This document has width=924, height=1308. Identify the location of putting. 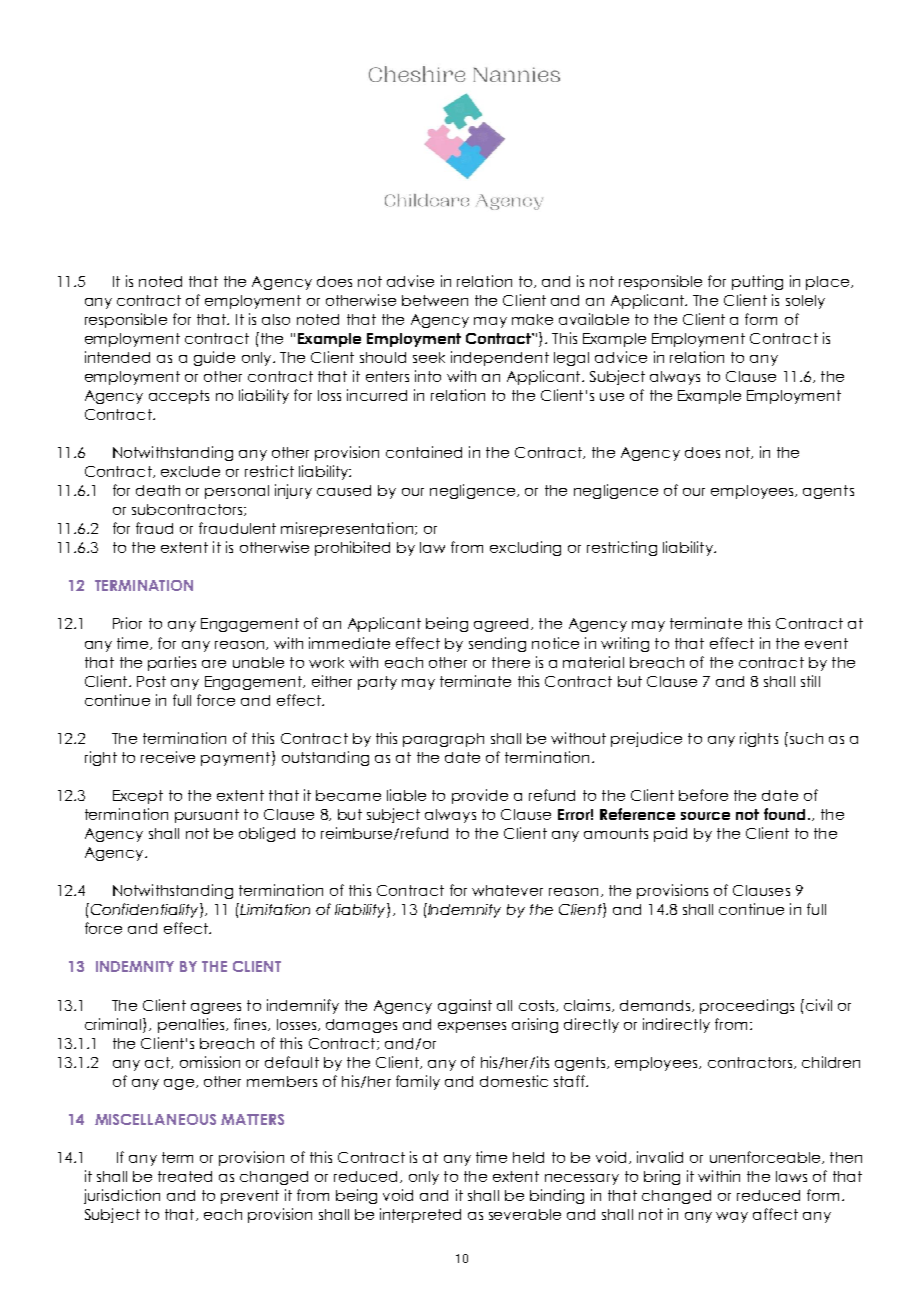
(757, 282).
